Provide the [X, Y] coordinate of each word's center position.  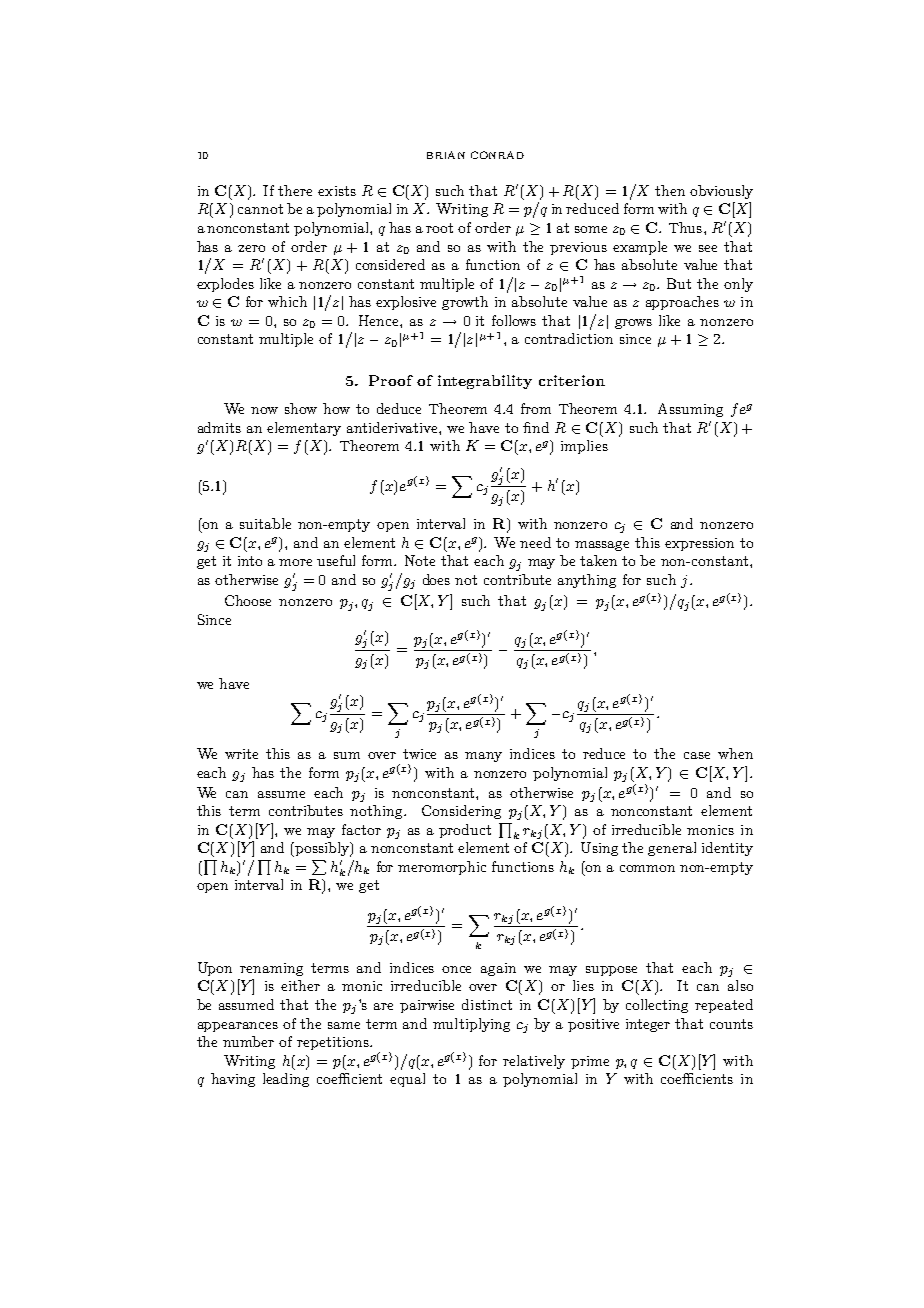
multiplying [471, 1025]
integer [648, 1025]
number [248, 1041]
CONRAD [497, 155]
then [670, 190]
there [295, 190]
